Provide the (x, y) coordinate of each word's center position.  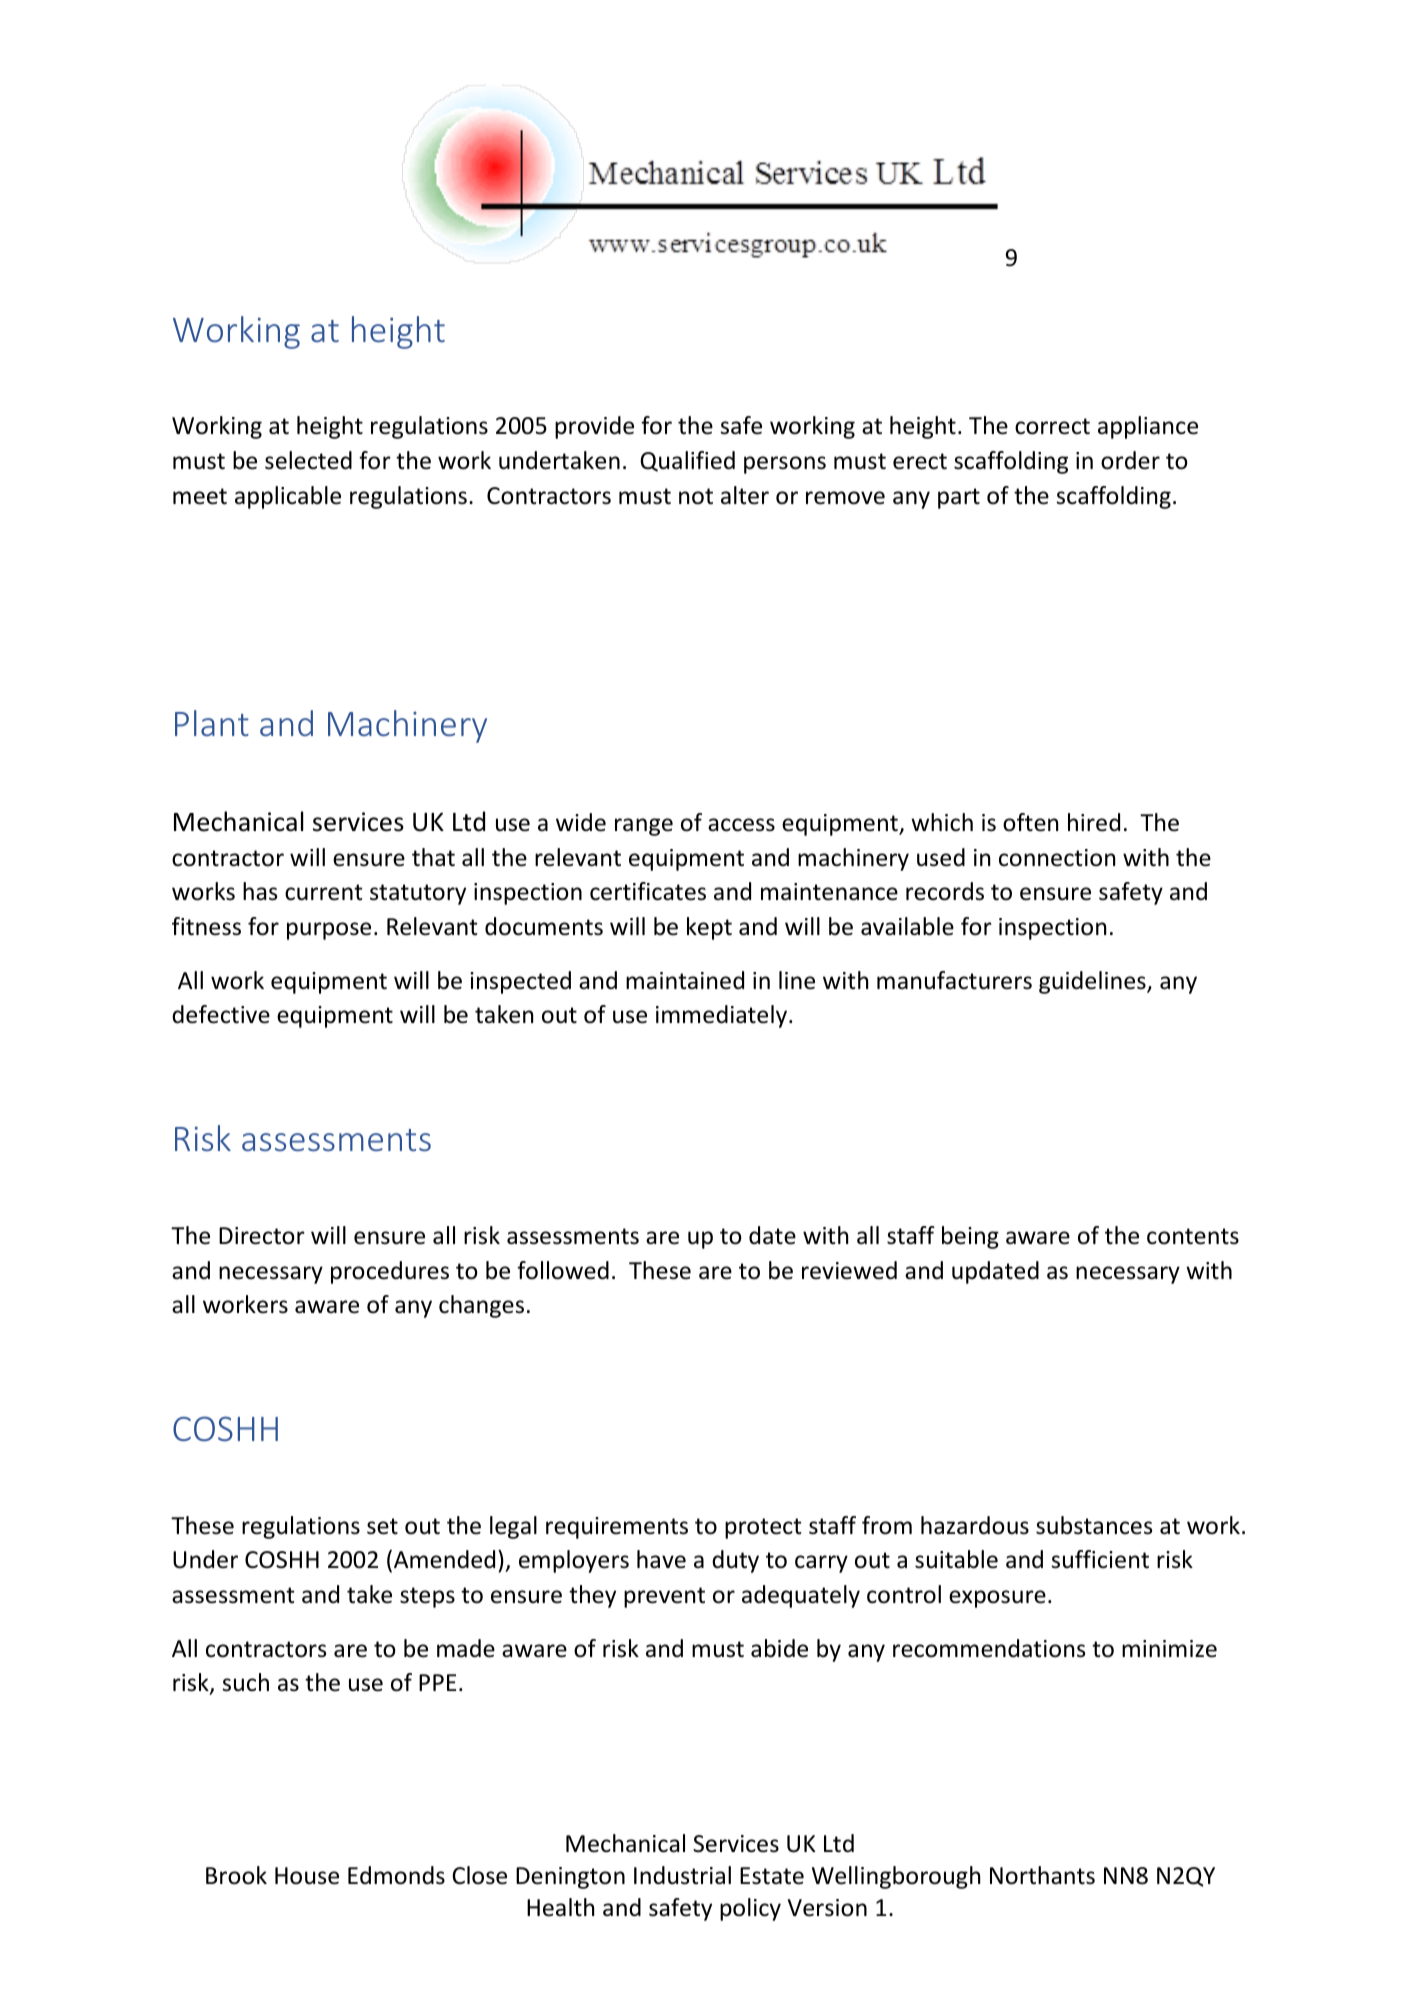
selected (308, 460)
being (970, 1237)
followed (563, 1270)
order (1130, 460)
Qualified (687, 461)
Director (262, 1236)
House (307, 1876)
